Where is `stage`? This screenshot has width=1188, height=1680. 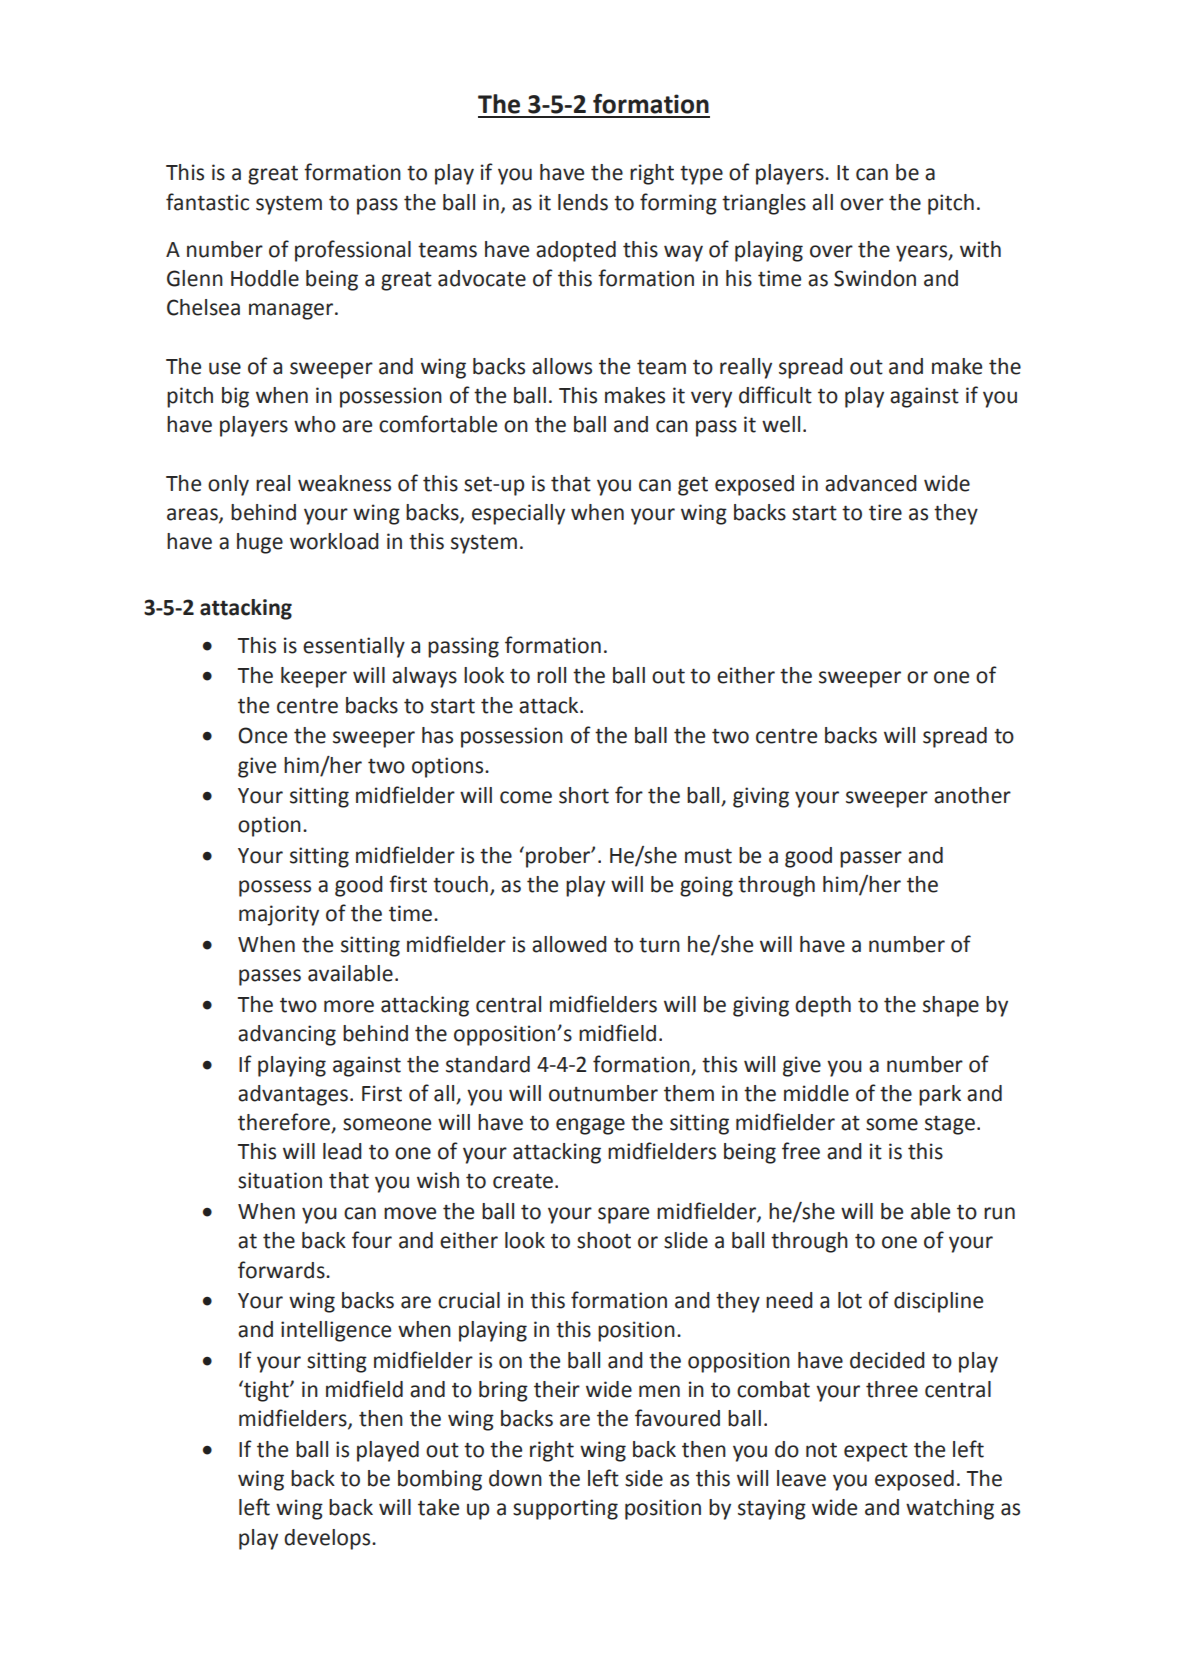 stage is located at coordinates (950, 1125).
